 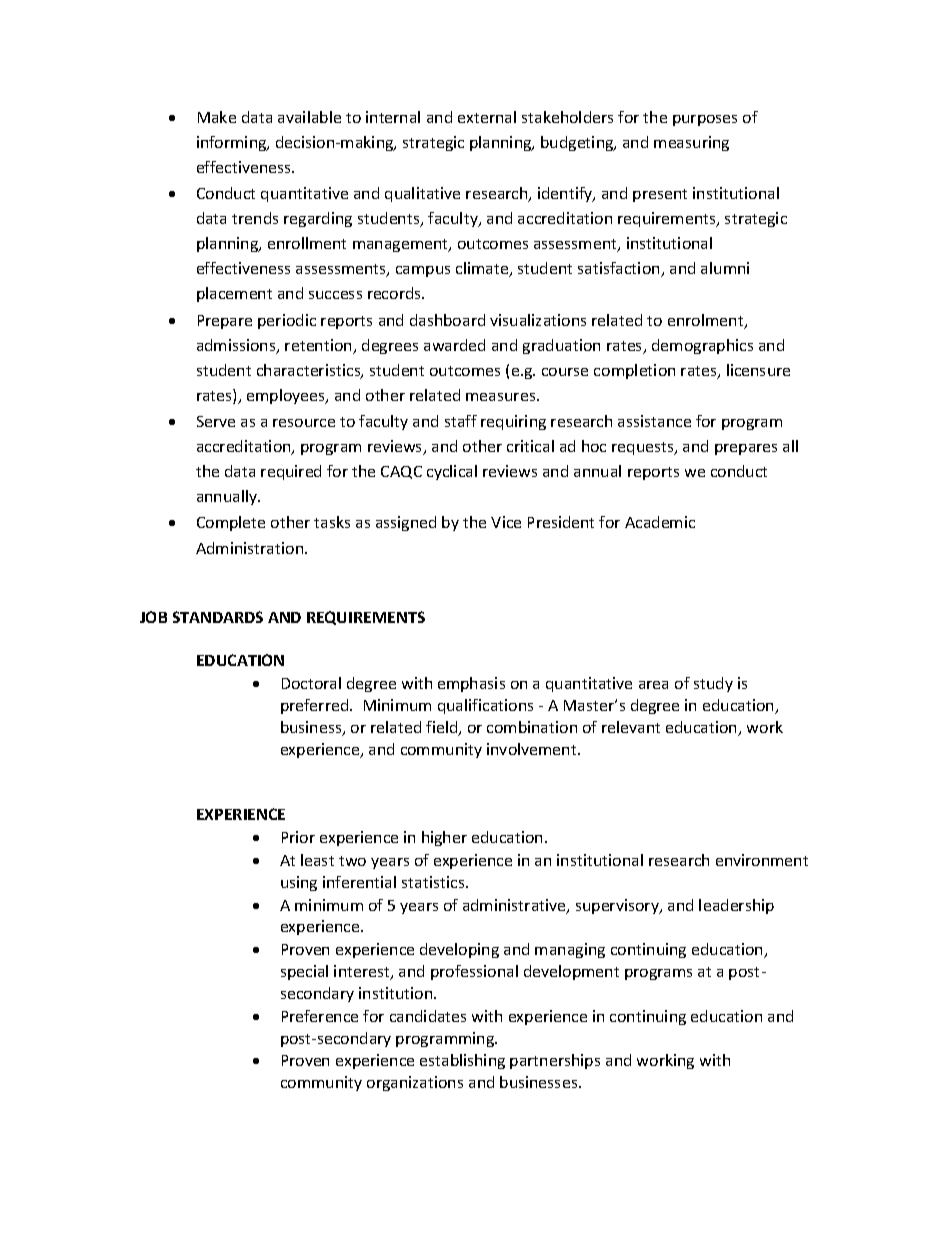 What do you see at coordinates (471, 684) in the document?
I see `emphasis` at bounding box center [471, 684].
